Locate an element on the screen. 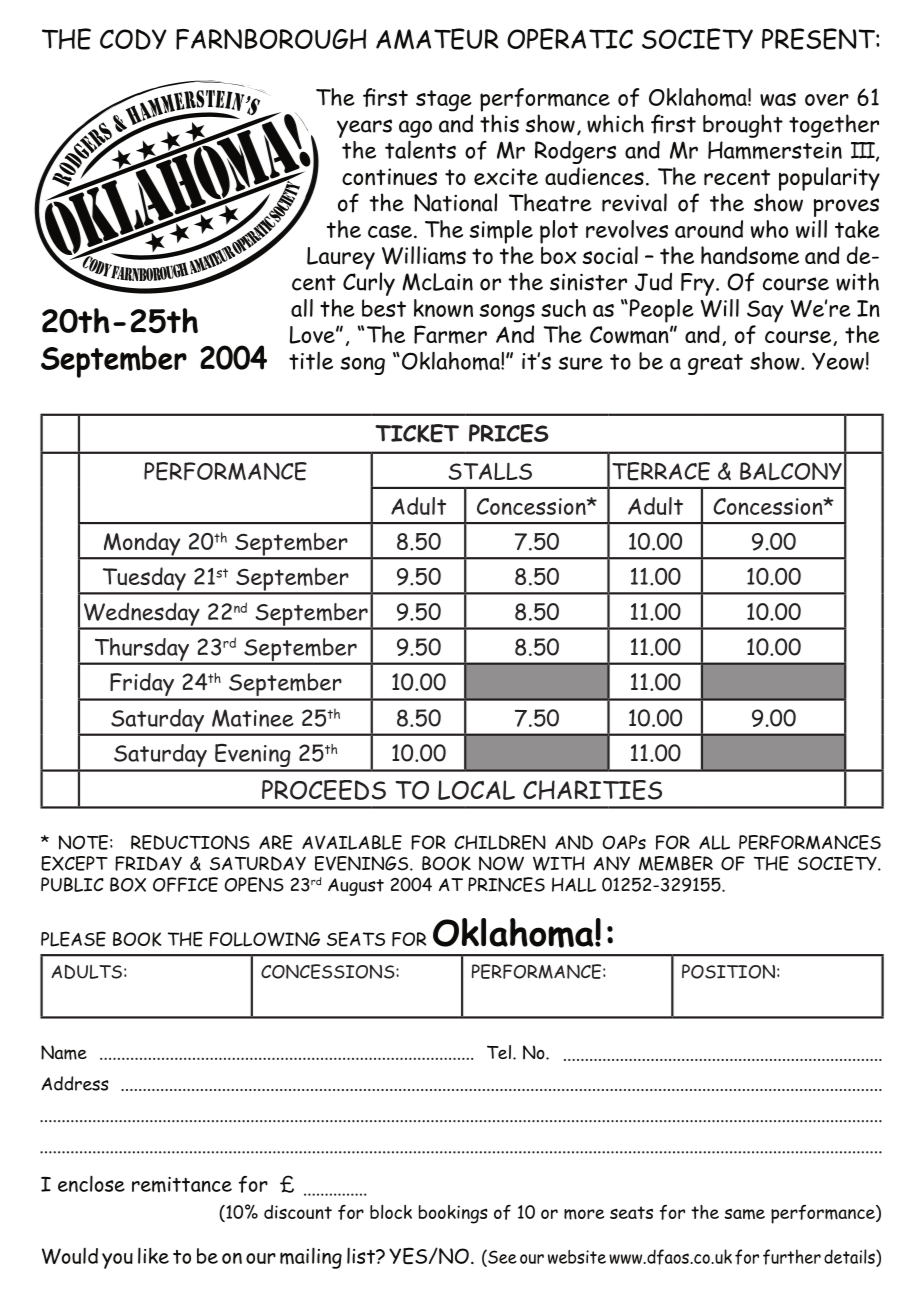 The width and height of the screenshot is (922, 1308). block is located at coordinates (391, 1211).
